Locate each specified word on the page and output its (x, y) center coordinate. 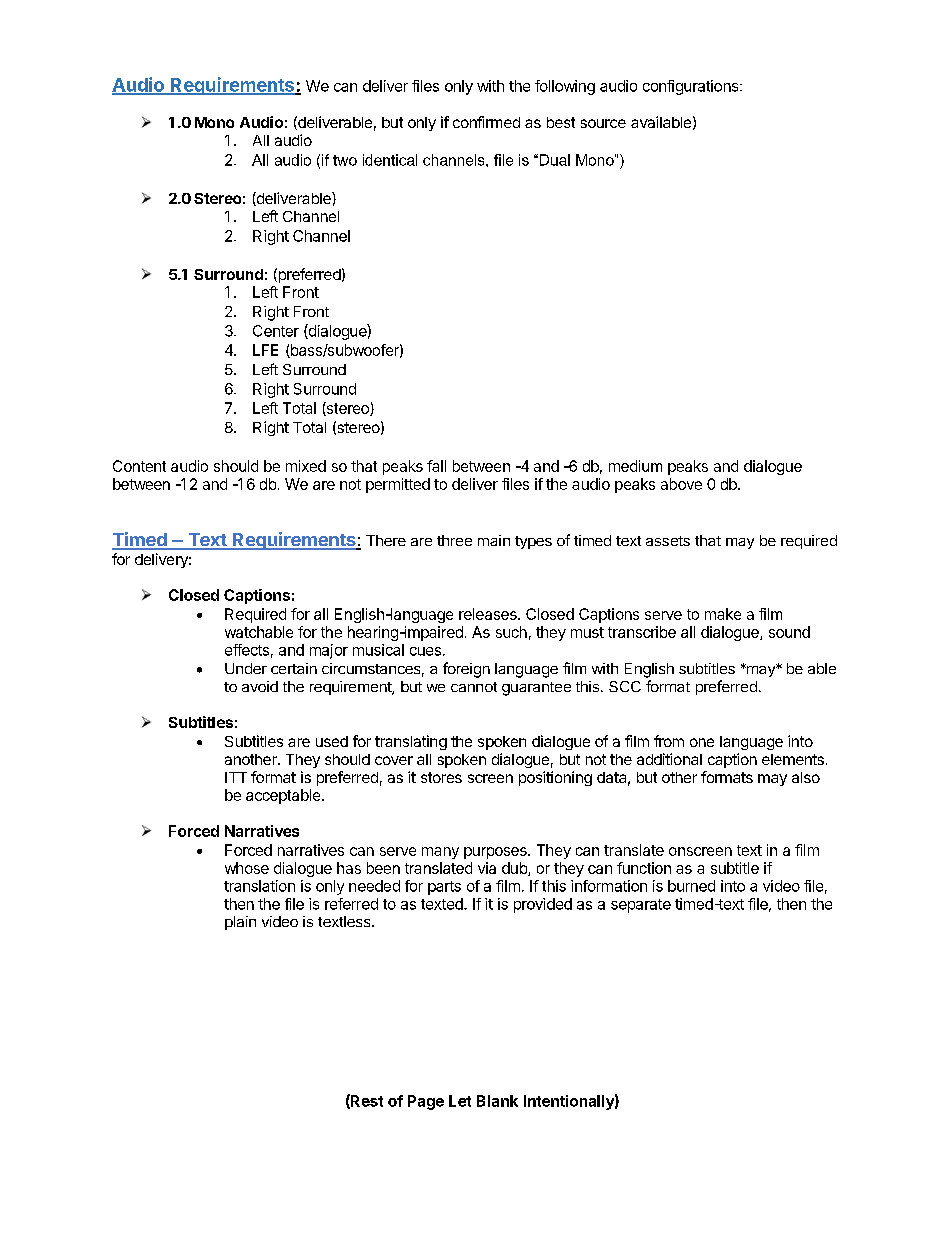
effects (247, 650)
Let (460, 1101)
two (345, 160)
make (723, 614)
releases (489, 614)
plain (240, 923)
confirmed (486, 122)
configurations (692, 87)
